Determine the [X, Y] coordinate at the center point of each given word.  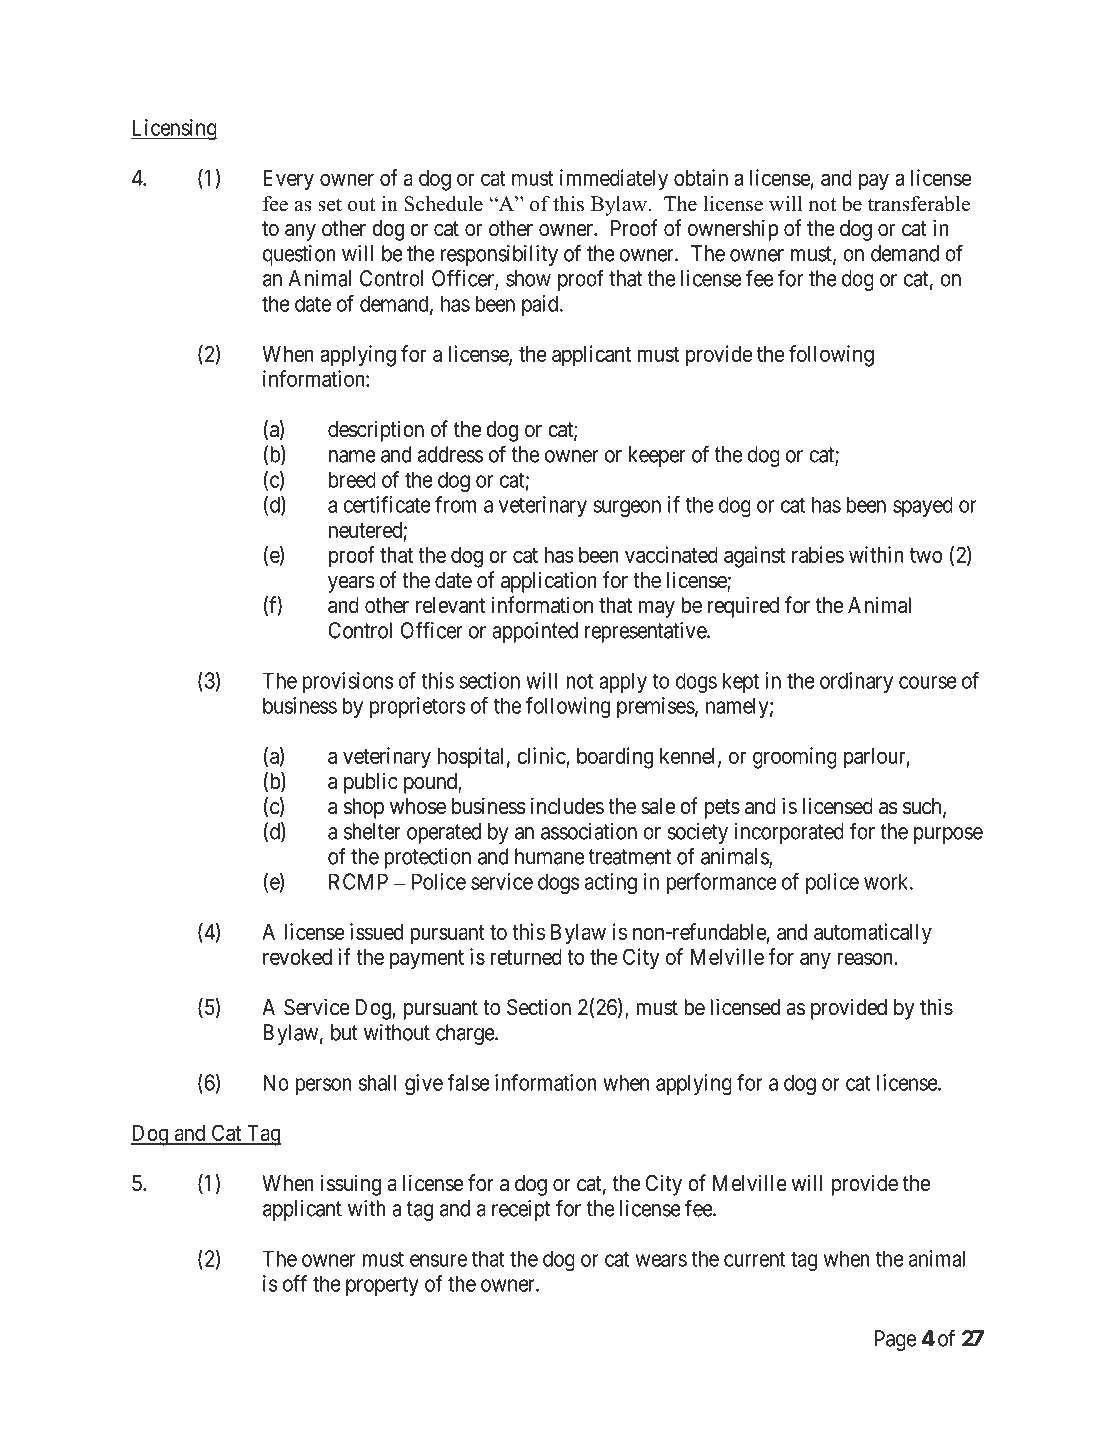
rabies [818, 554]
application [549, 582]
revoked [297, 957]
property [382, 1286]
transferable [919, 204]
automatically [873, 934]
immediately [614, 180]
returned [526, 957]
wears [661, 1260]
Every [288, 180]
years [351, 584]
